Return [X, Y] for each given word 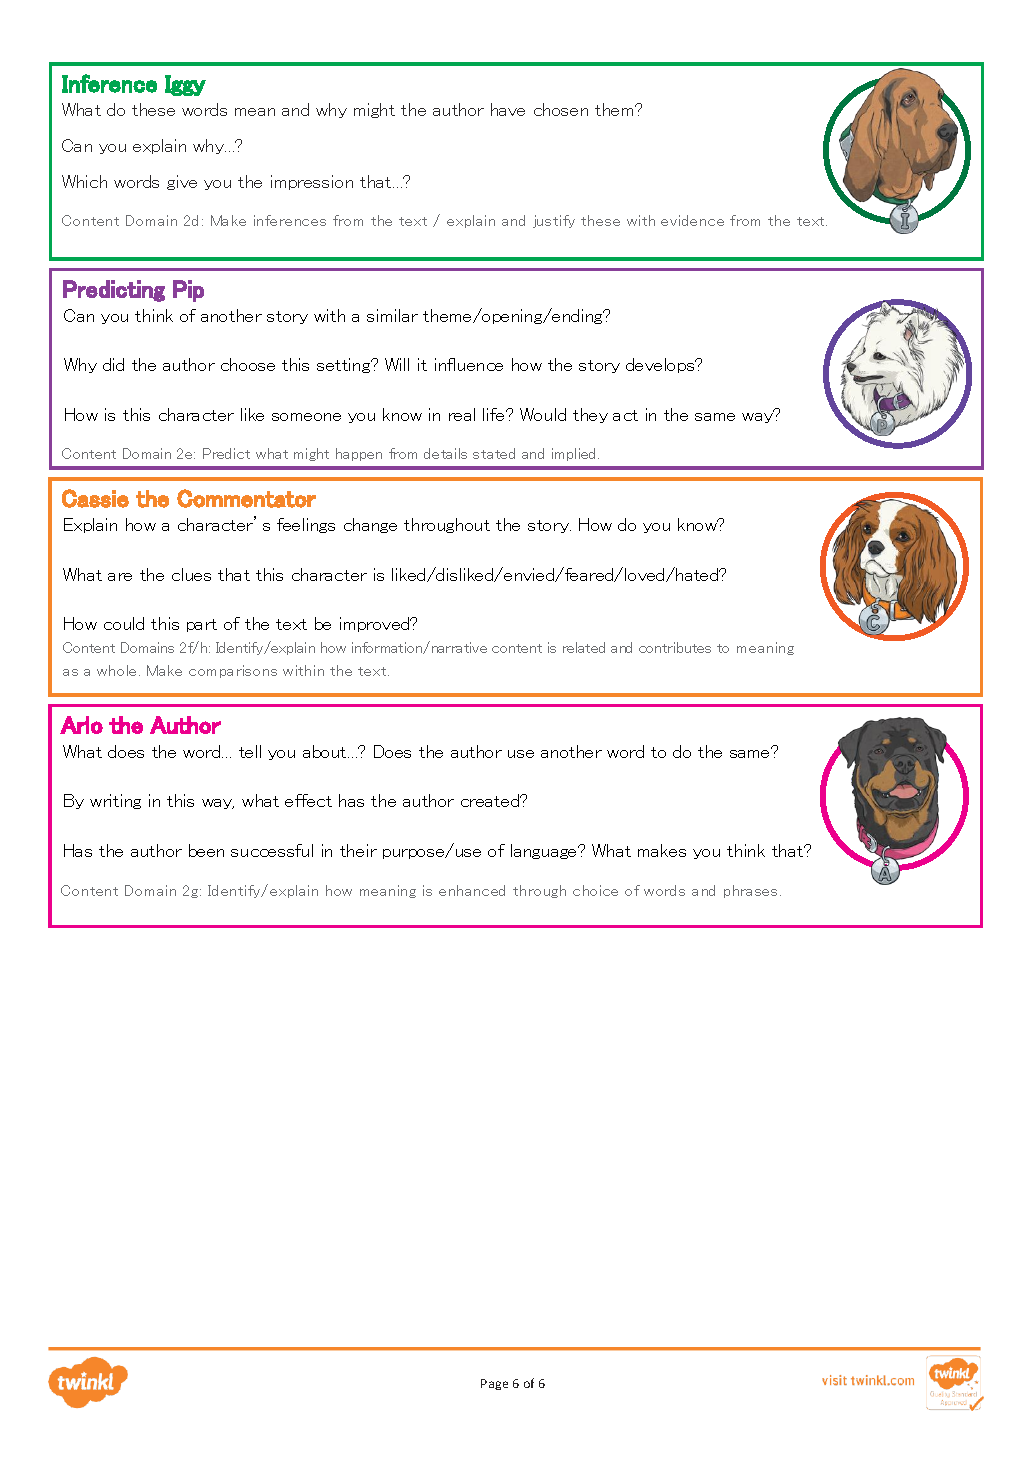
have [508, 109]
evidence [692, 220]
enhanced [472, 890]
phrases [752, 891]
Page [494, 1384]
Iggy [185, 85]
